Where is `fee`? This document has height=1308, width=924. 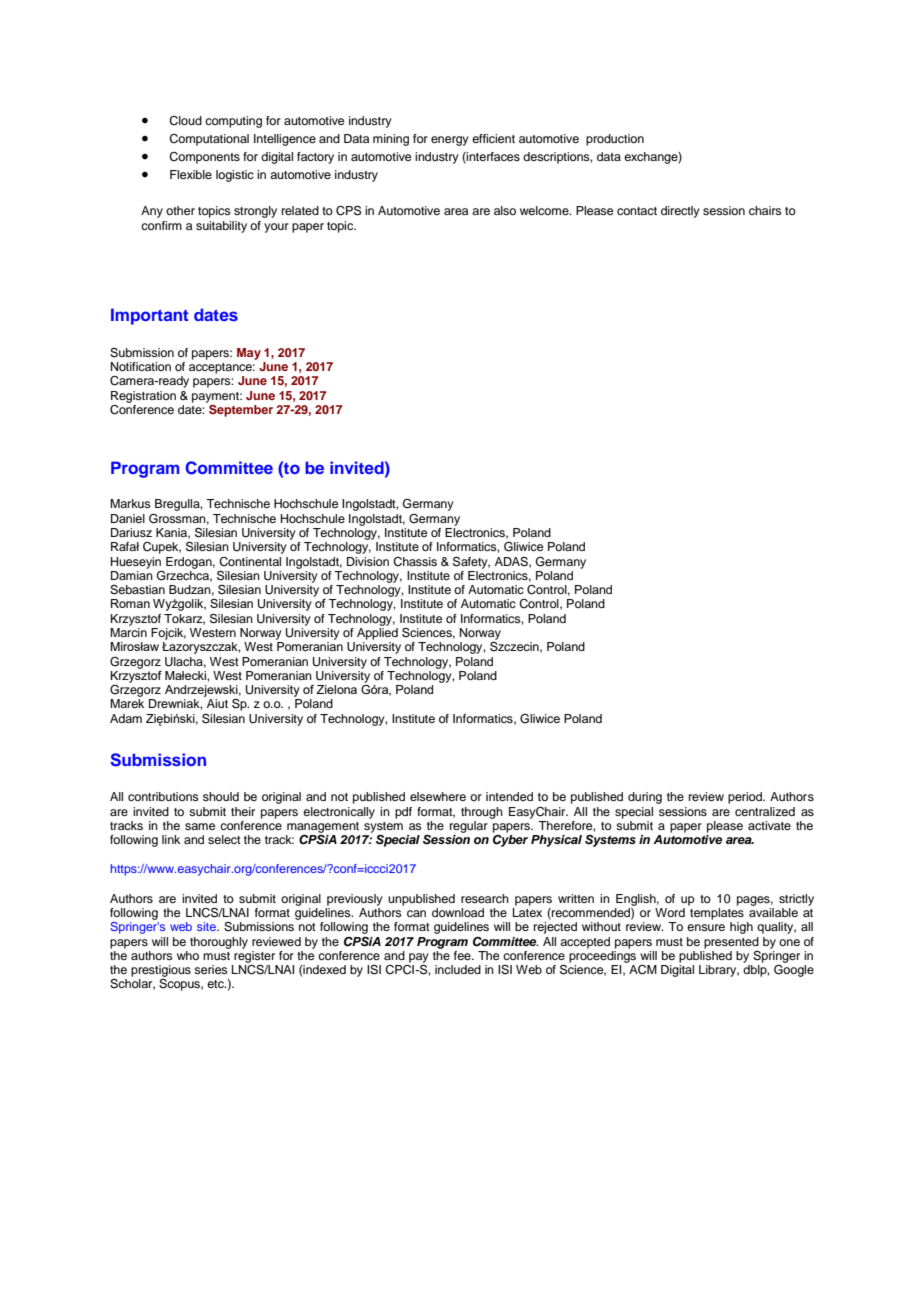 fee is located at coordinates (463, 955).
